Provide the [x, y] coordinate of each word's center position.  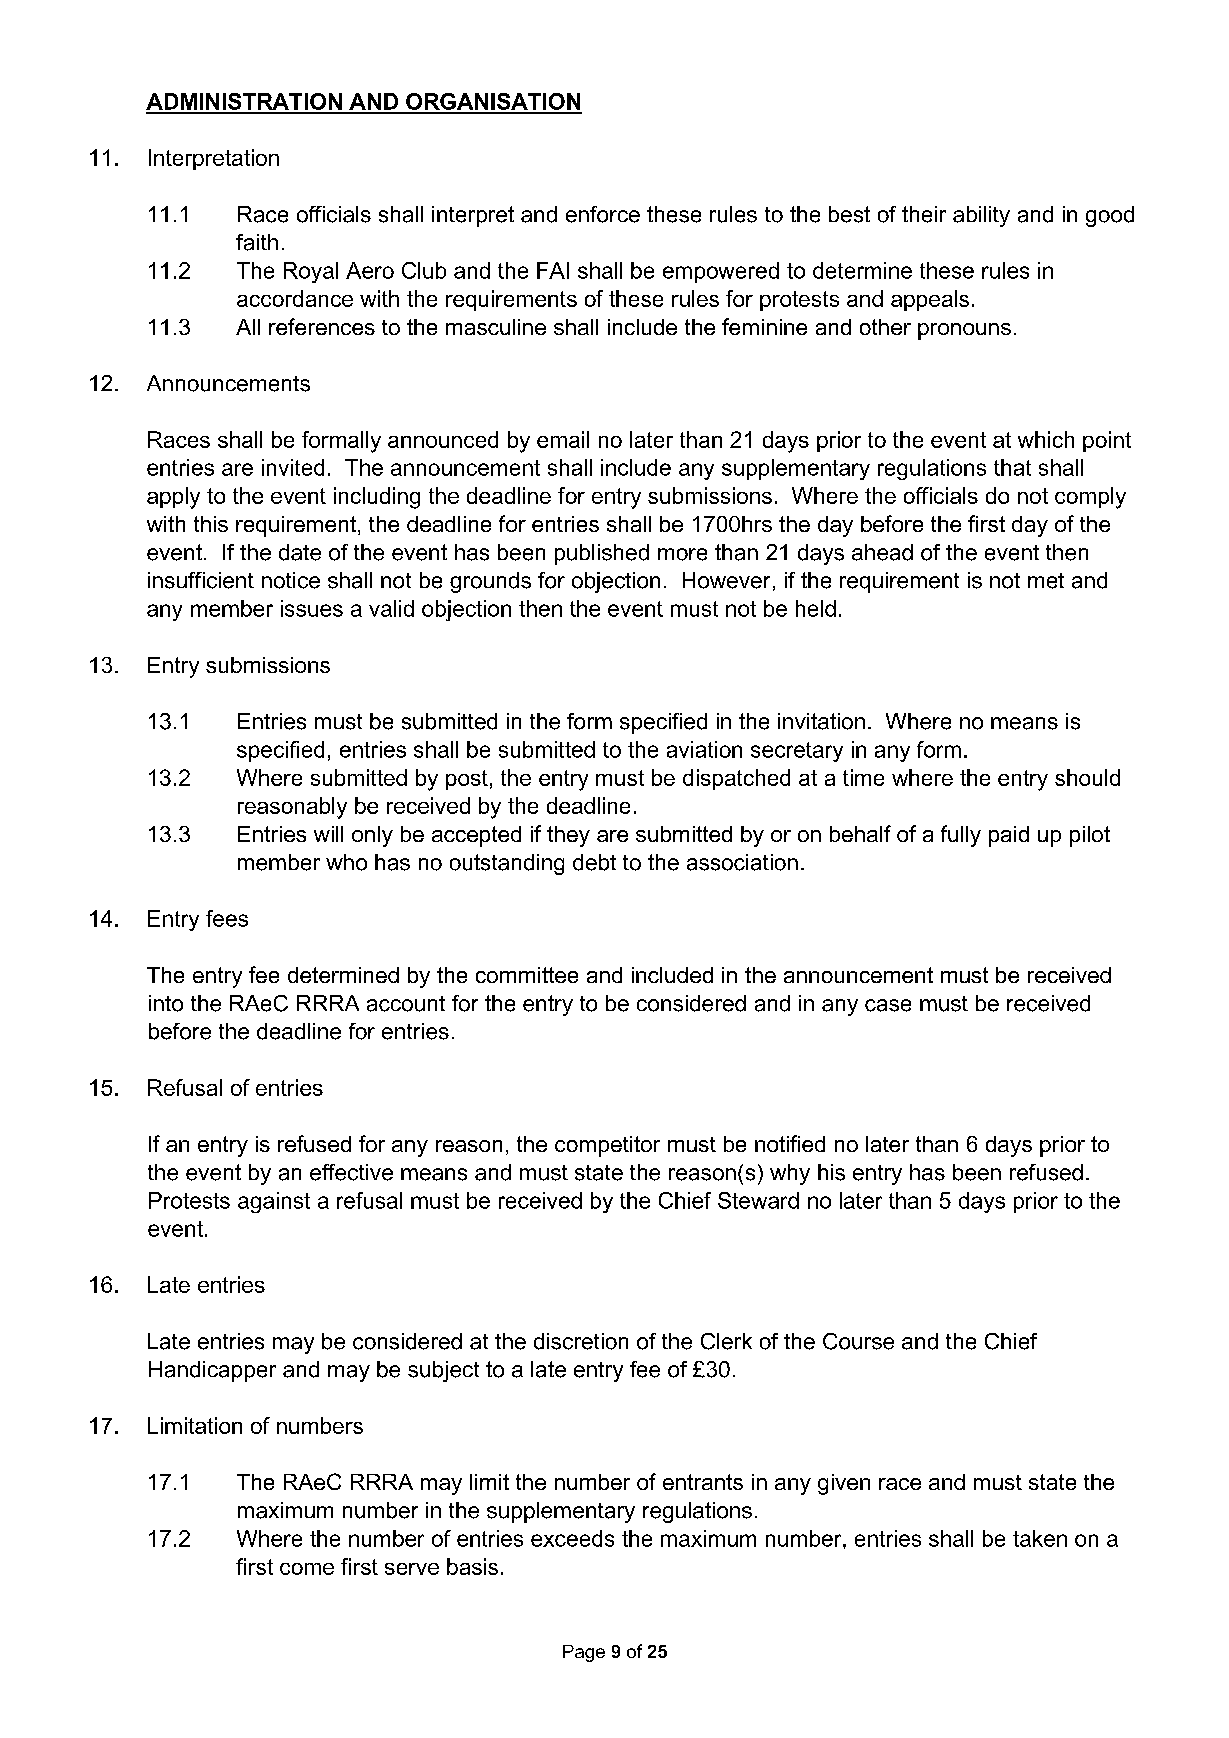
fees [227, 918]
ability [981, 216]
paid [1009, 836]
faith [257, 242]
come [307, 1569]
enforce [603, 214]
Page [584, 1653]
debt [594, 862]
